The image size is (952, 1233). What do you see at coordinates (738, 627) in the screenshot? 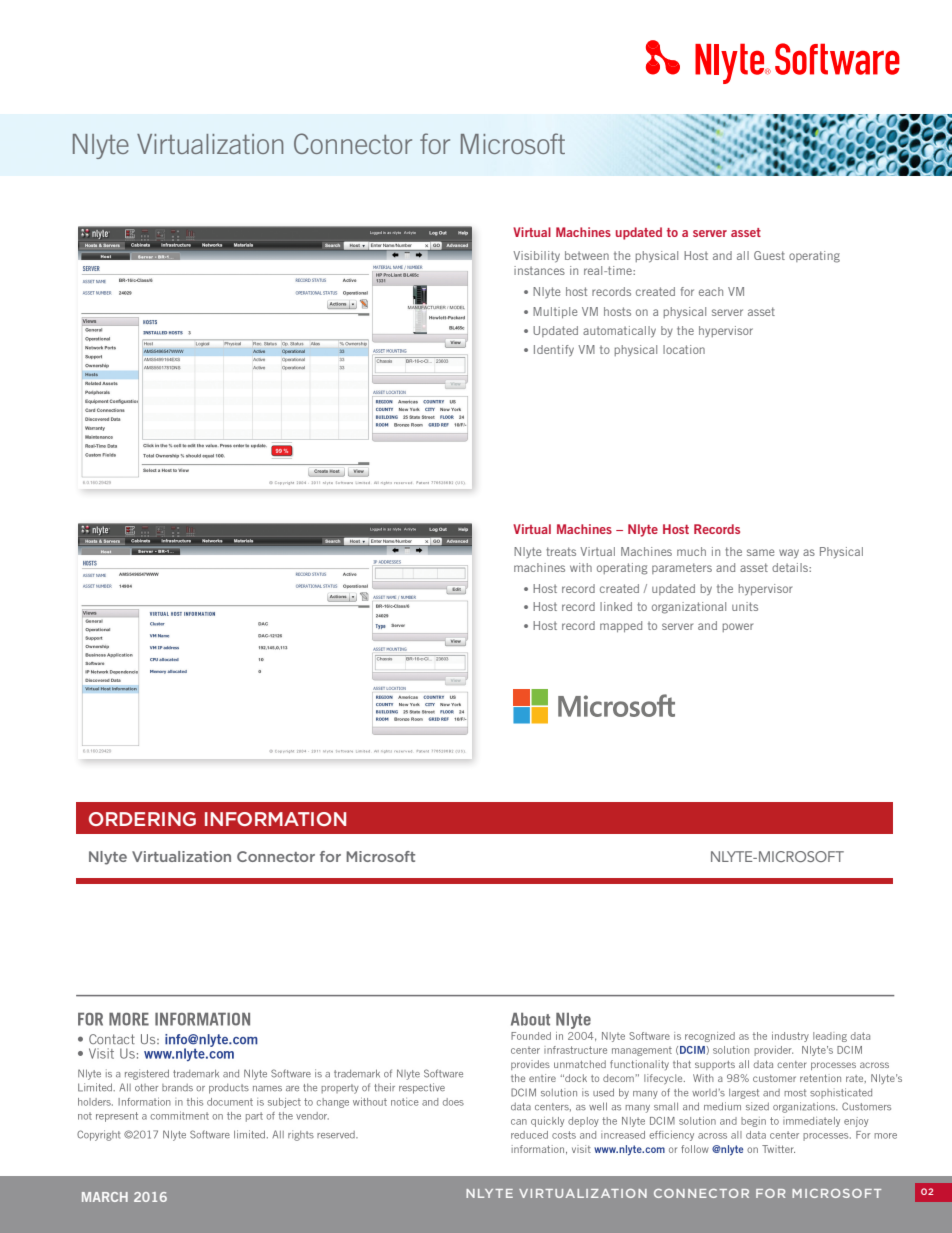
I see `power` at bounding box center [738, 627].
